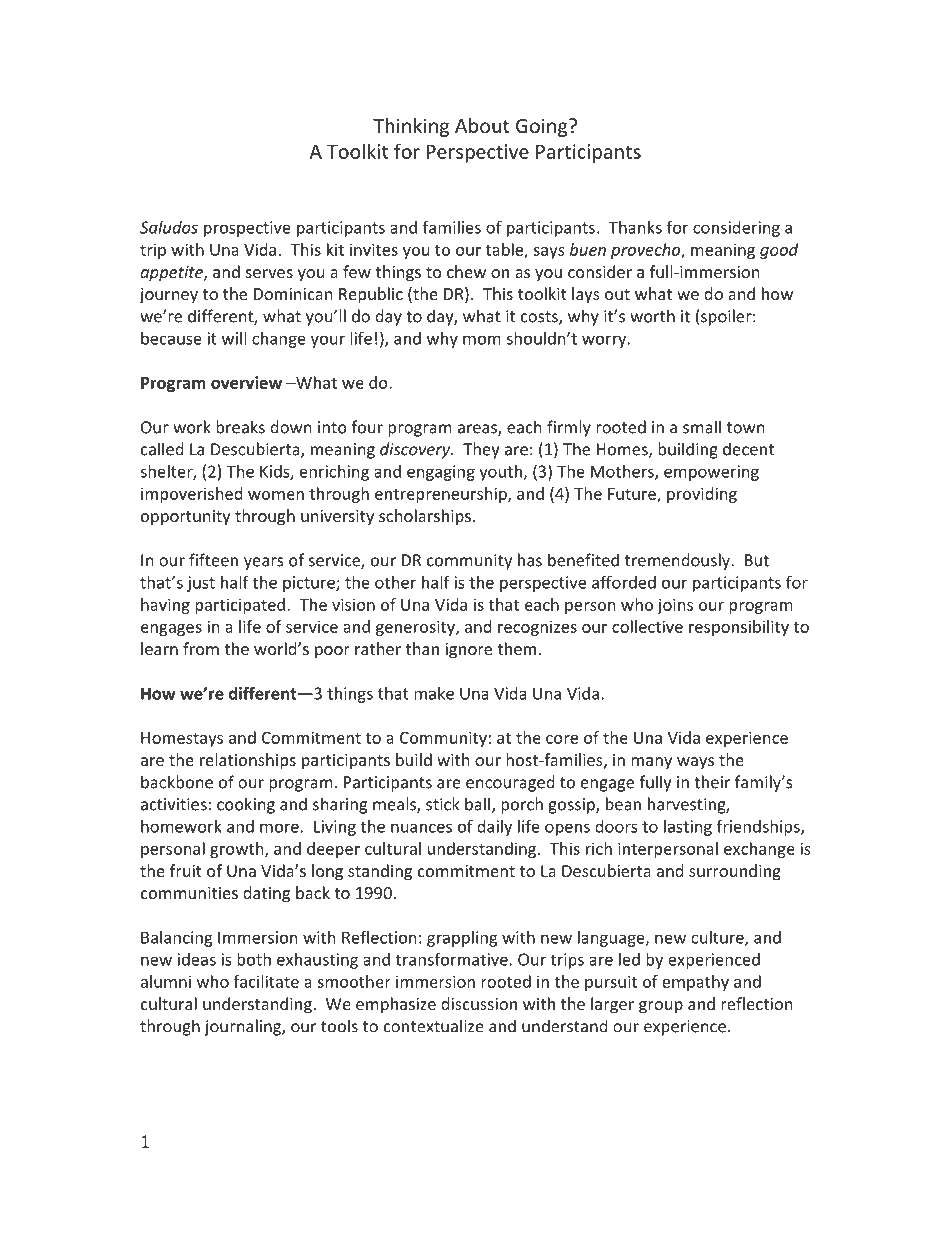 The image size is (952, 1233). Describe the element at coordinates (678, 561) in the screenshot. I see `tremendously` at that location.
